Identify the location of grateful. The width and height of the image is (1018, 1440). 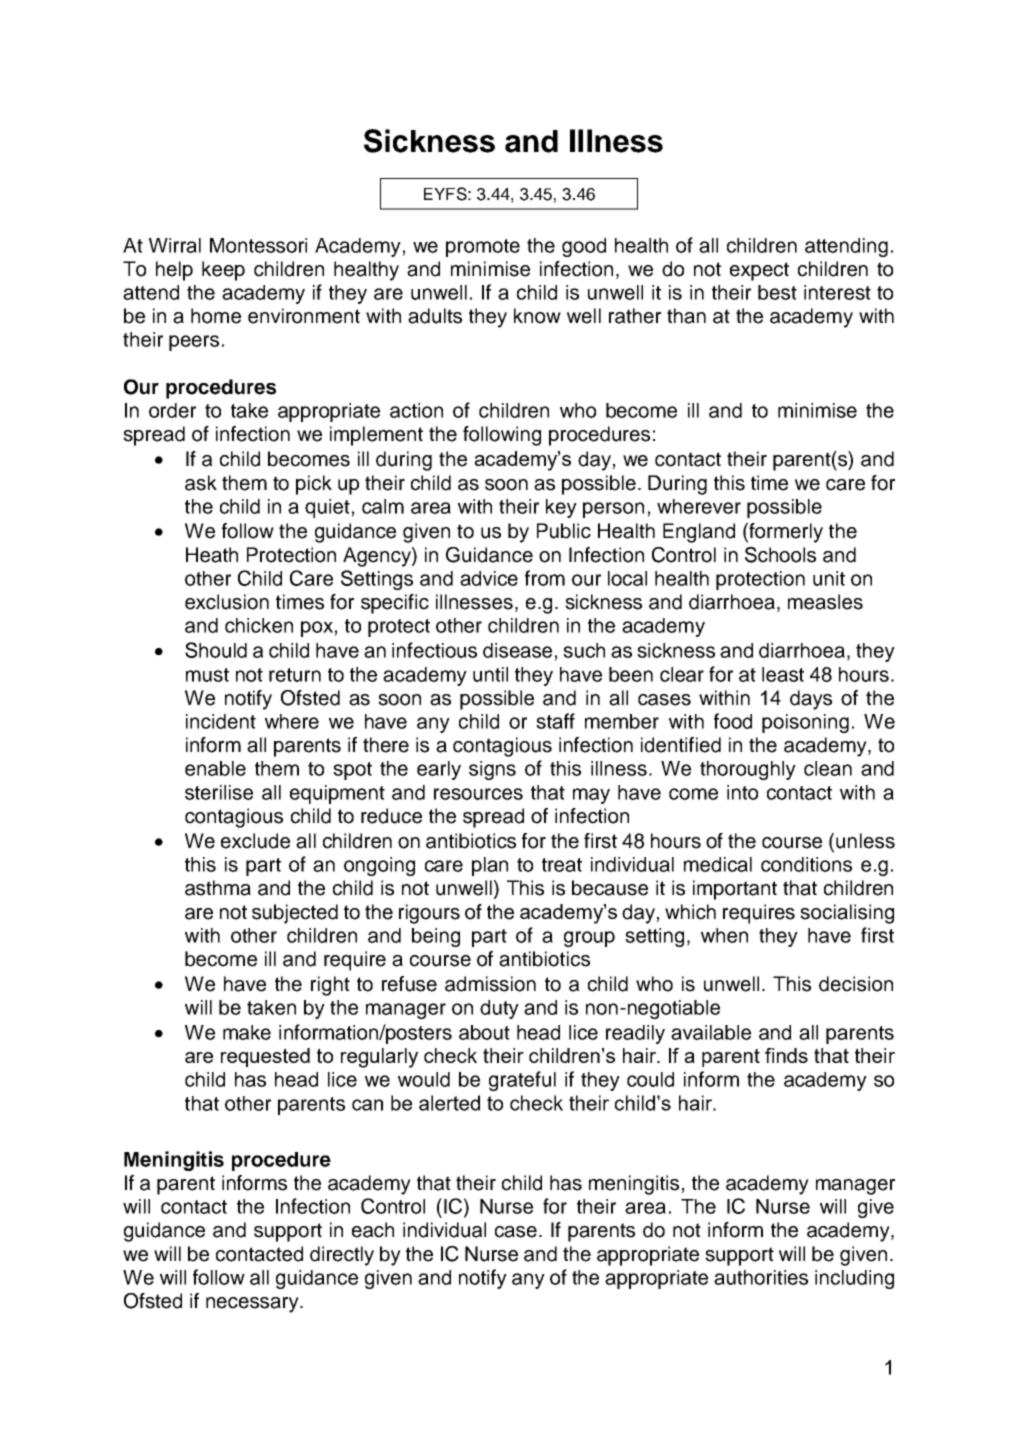
(522, 1081).
